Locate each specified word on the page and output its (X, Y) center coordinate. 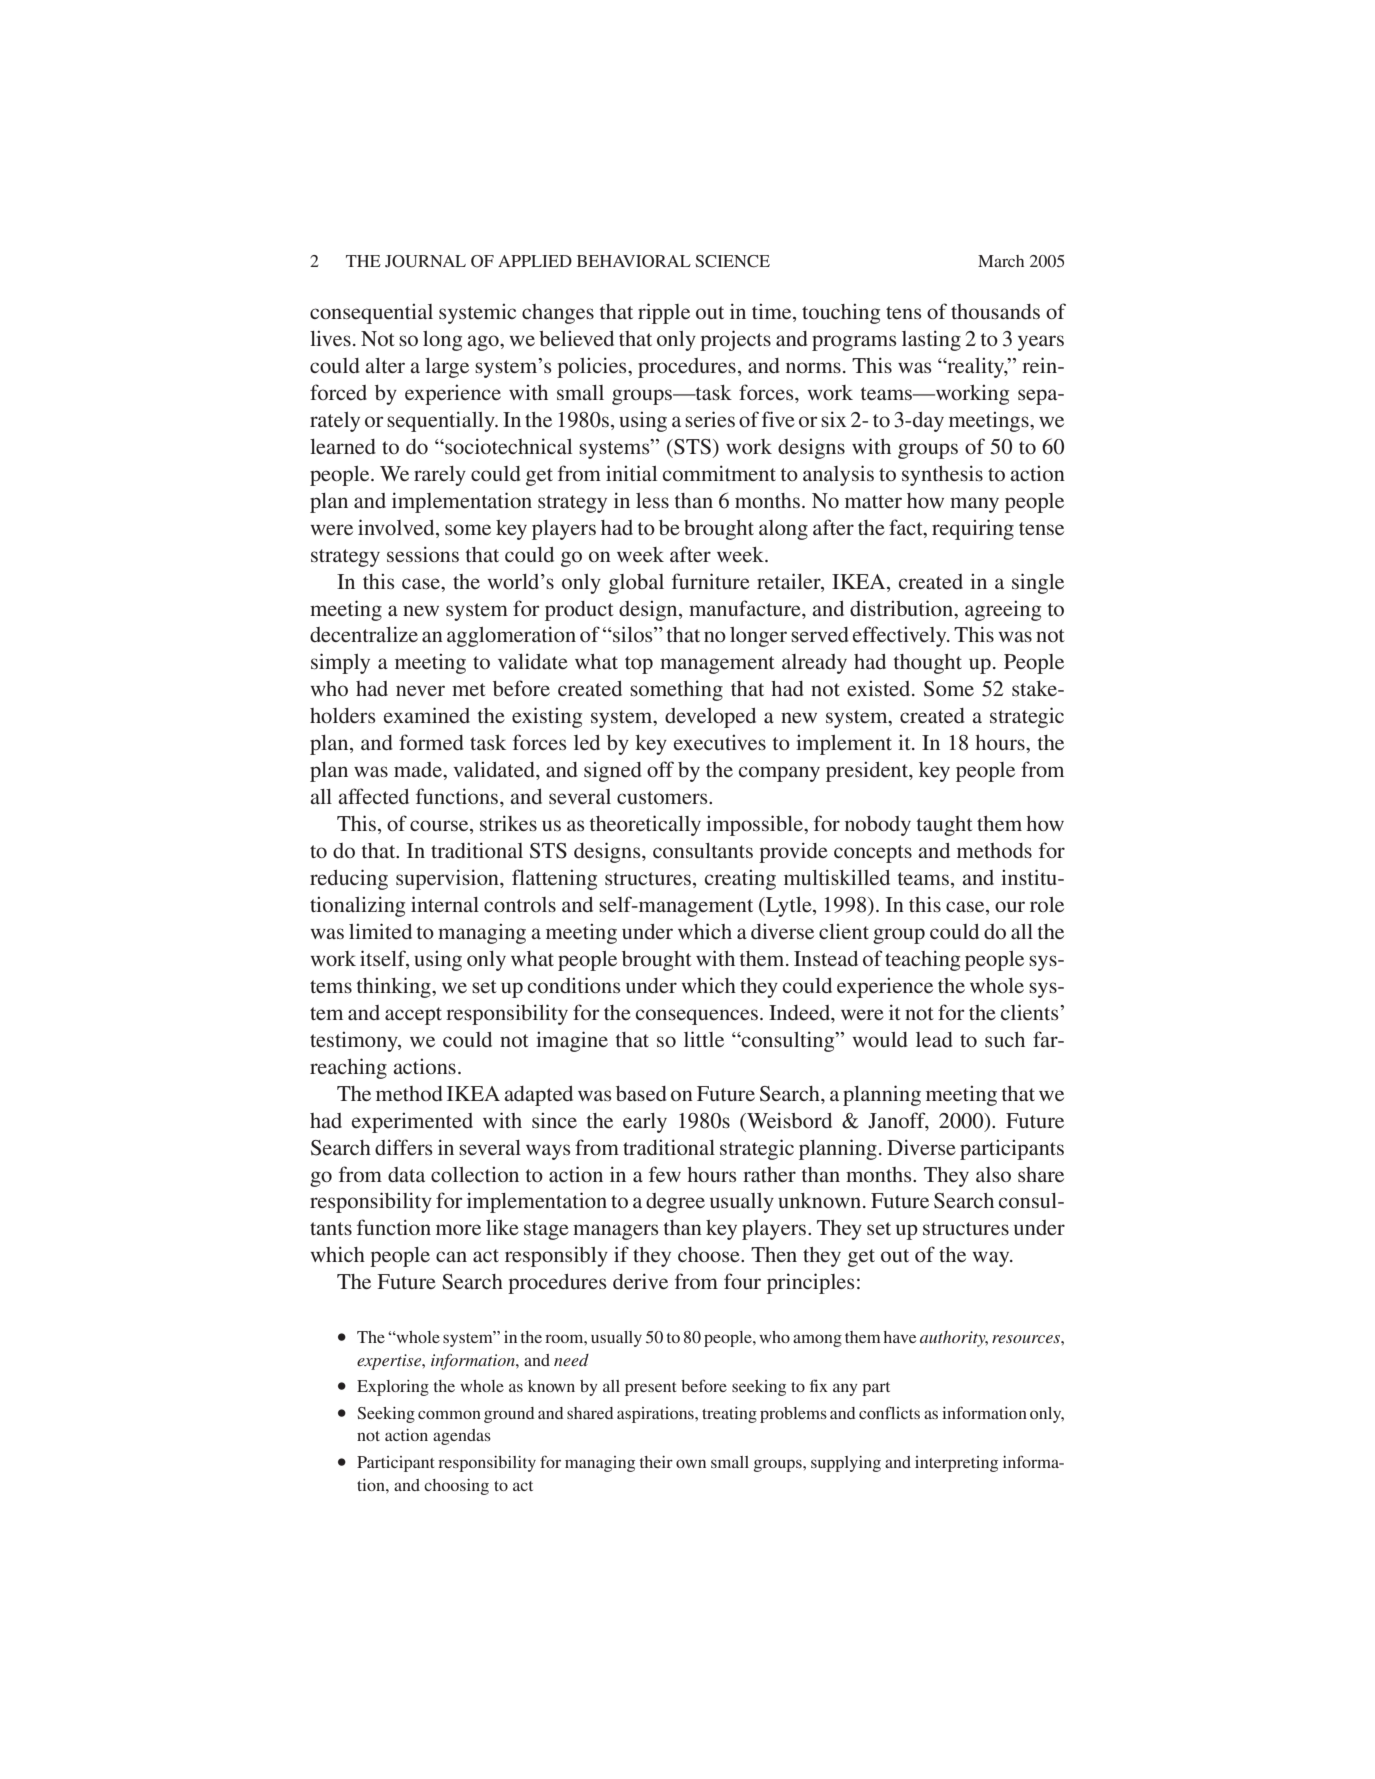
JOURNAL (425, 261)
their (656, 1462)
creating (740, 879)
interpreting (956, 1464)
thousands (995, 311)
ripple (664, 313)
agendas (462, 1437)
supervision (448, 879)
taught (945, 826)
